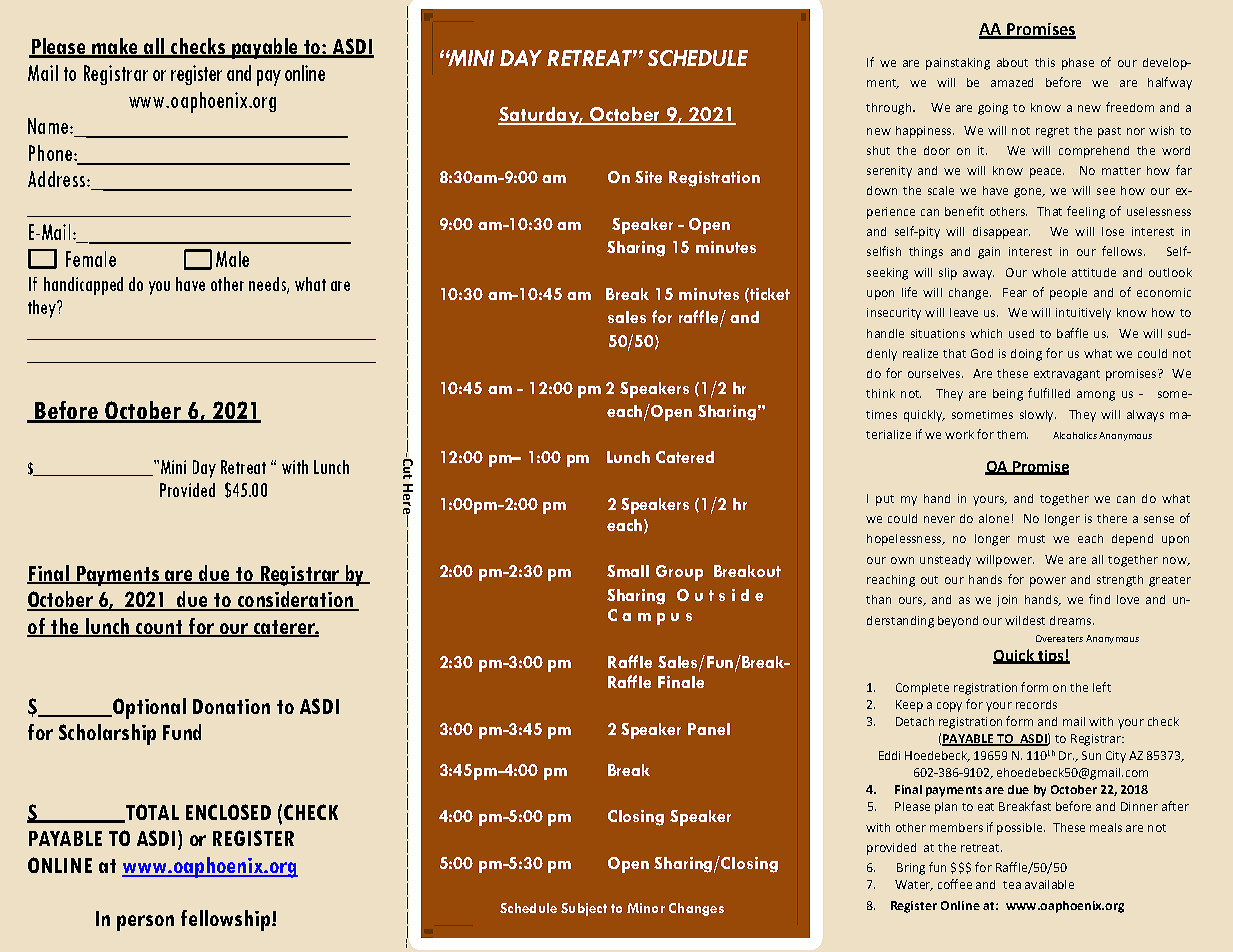 Image resolution: width=1233 pixels, height=952 pixels. I want to click on Phone, so click(50, 153).
